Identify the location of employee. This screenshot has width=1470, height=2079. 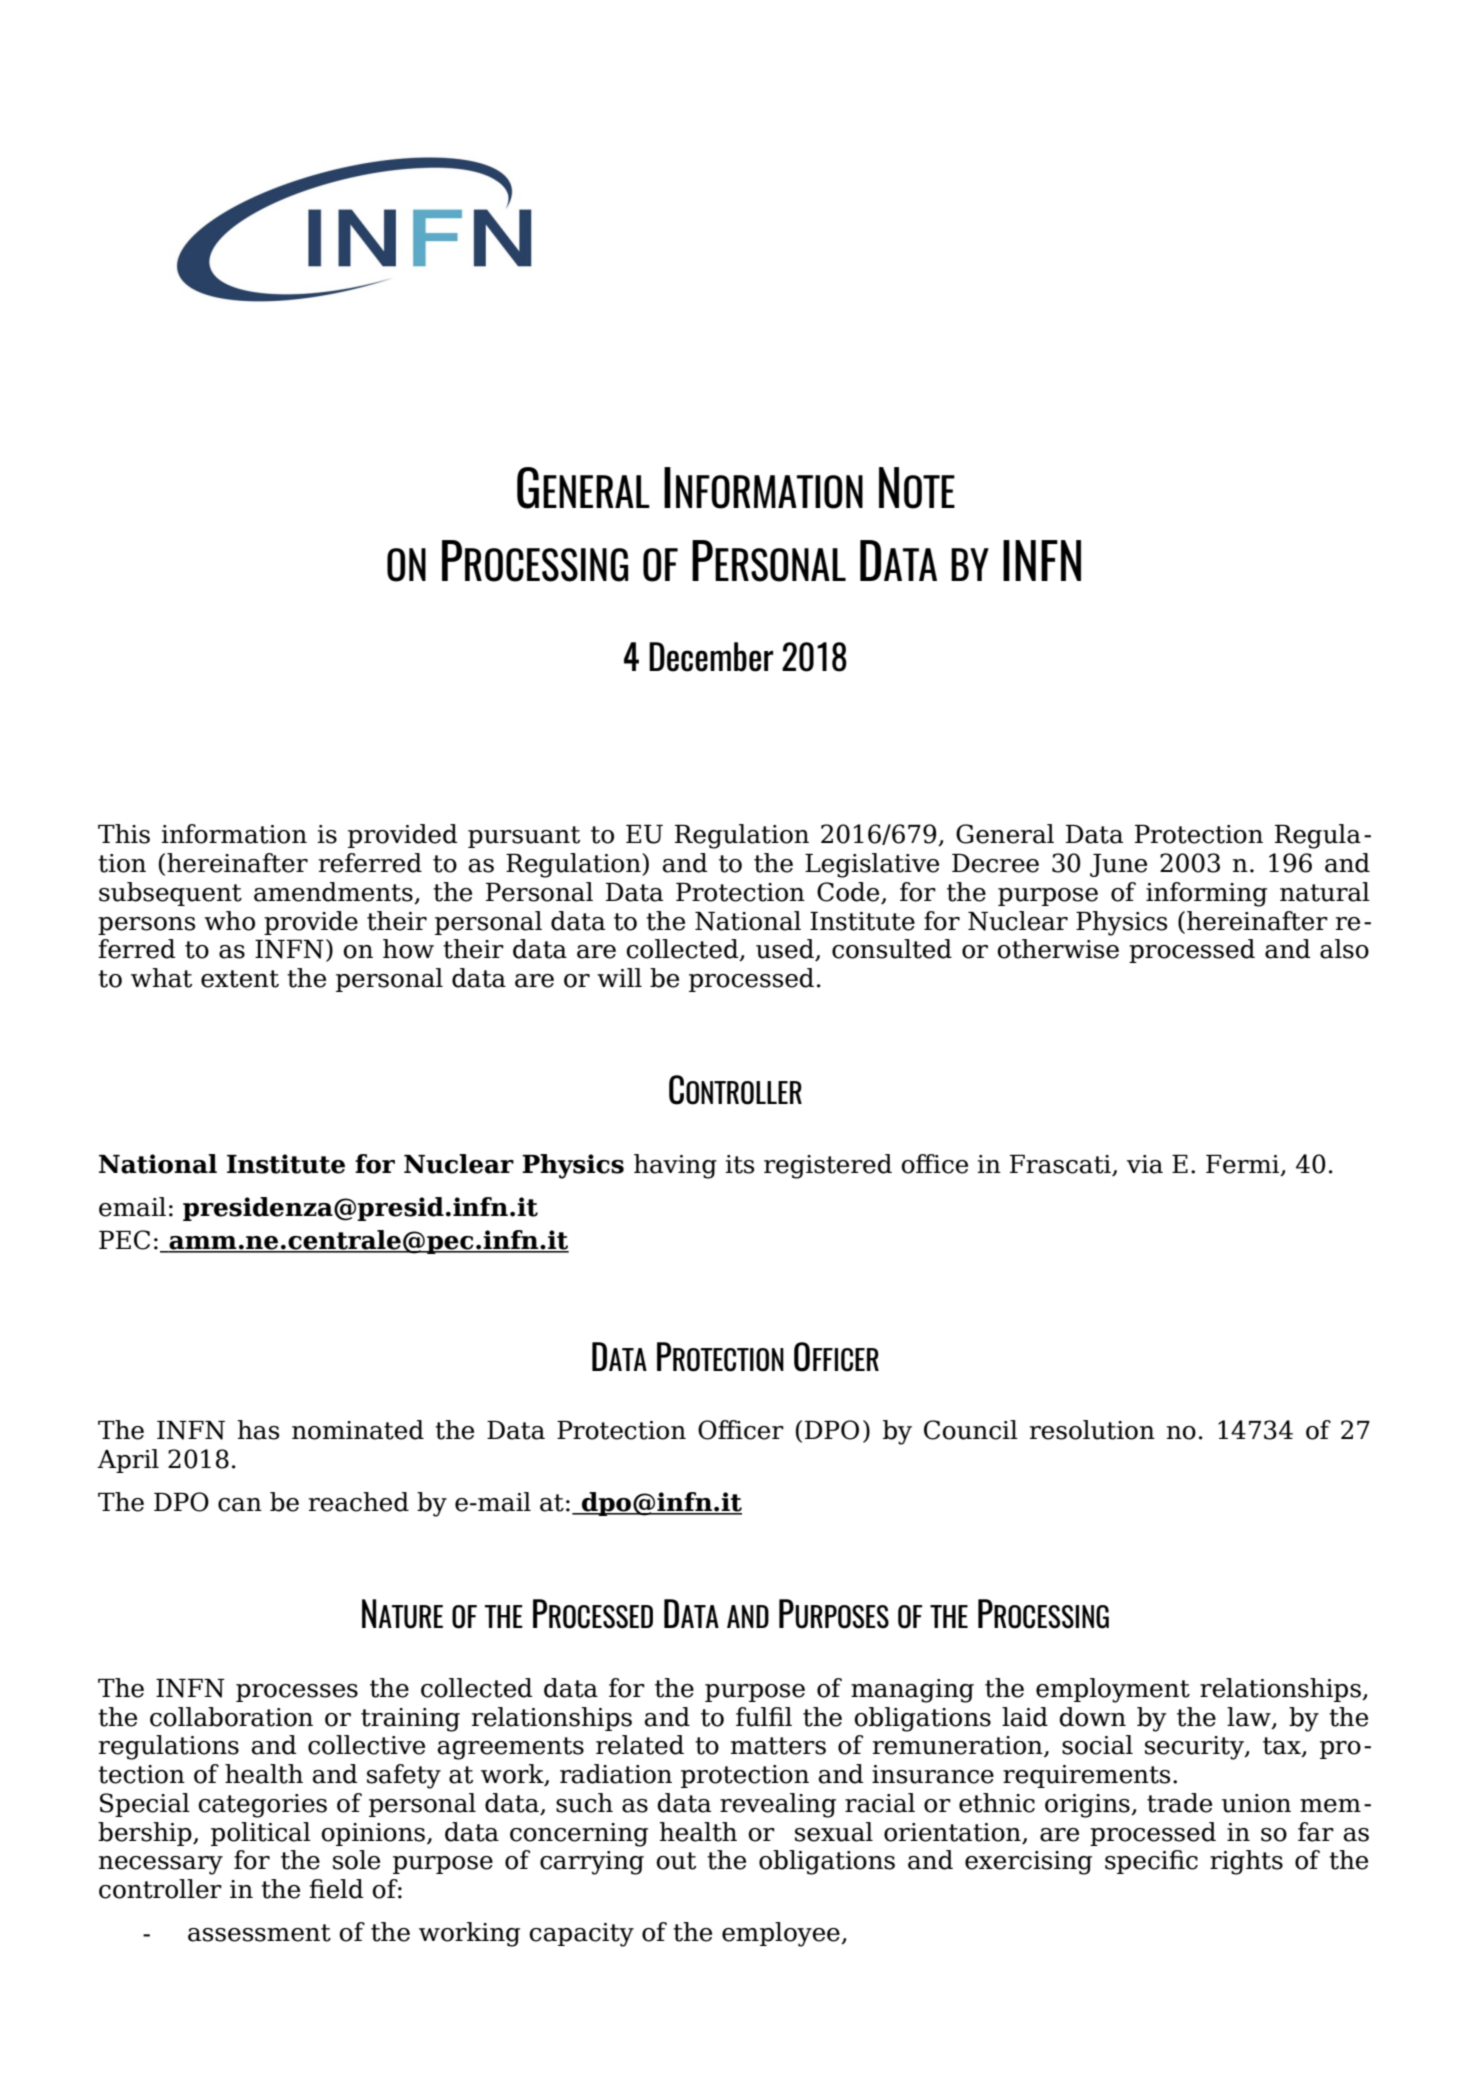
(782, 1934).
